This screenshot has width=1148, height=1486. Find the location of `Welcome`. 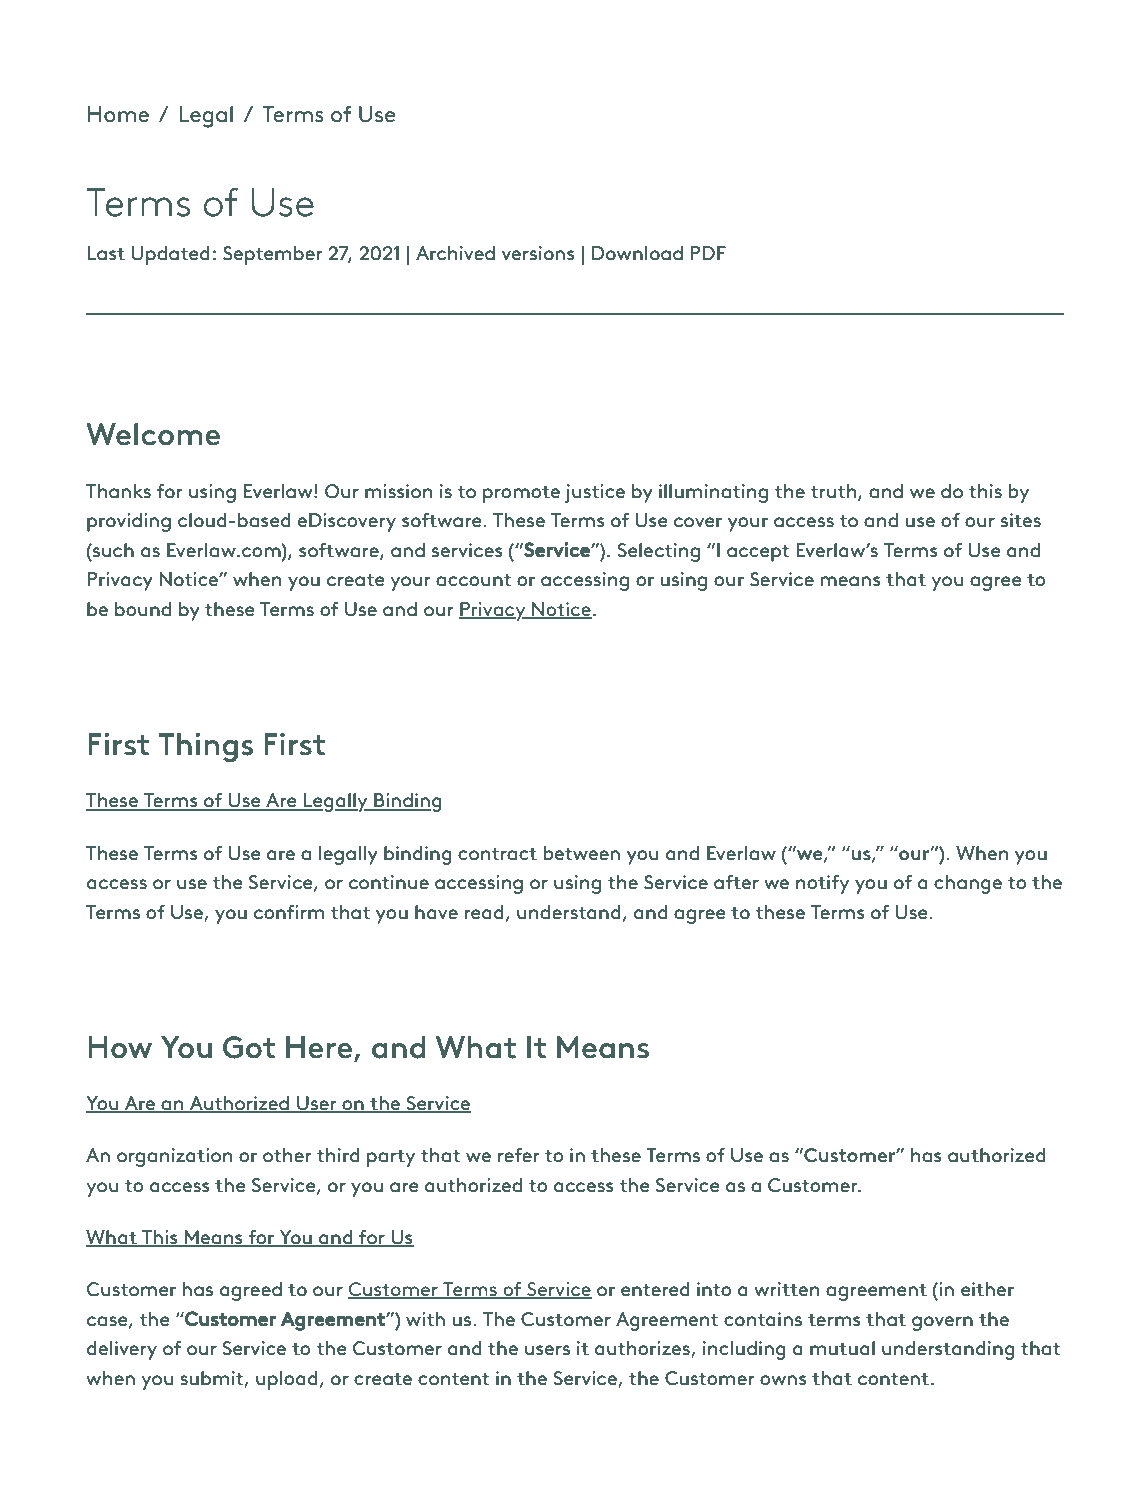

Welcome is located at coordinates (153, 434).
